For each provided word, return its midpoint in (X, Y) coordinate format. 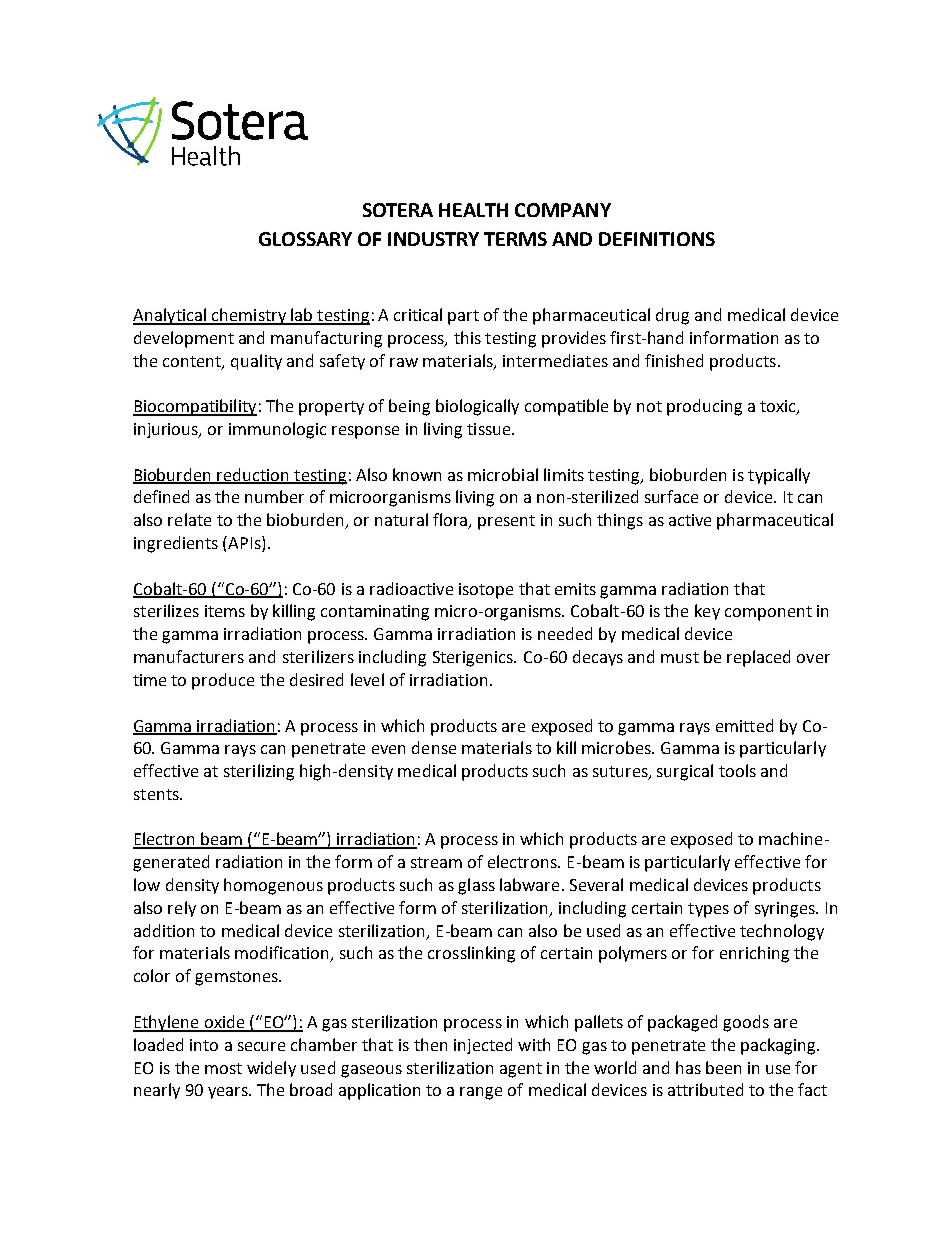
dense (434, 747)
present (506, 522)
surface (671, 496)
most (223, 1068)
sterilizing (259, 772)
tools (737, 770)
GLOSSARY (305, 239)
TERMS (515, 239)
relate (189, 519)
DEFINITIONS (657, 239)
